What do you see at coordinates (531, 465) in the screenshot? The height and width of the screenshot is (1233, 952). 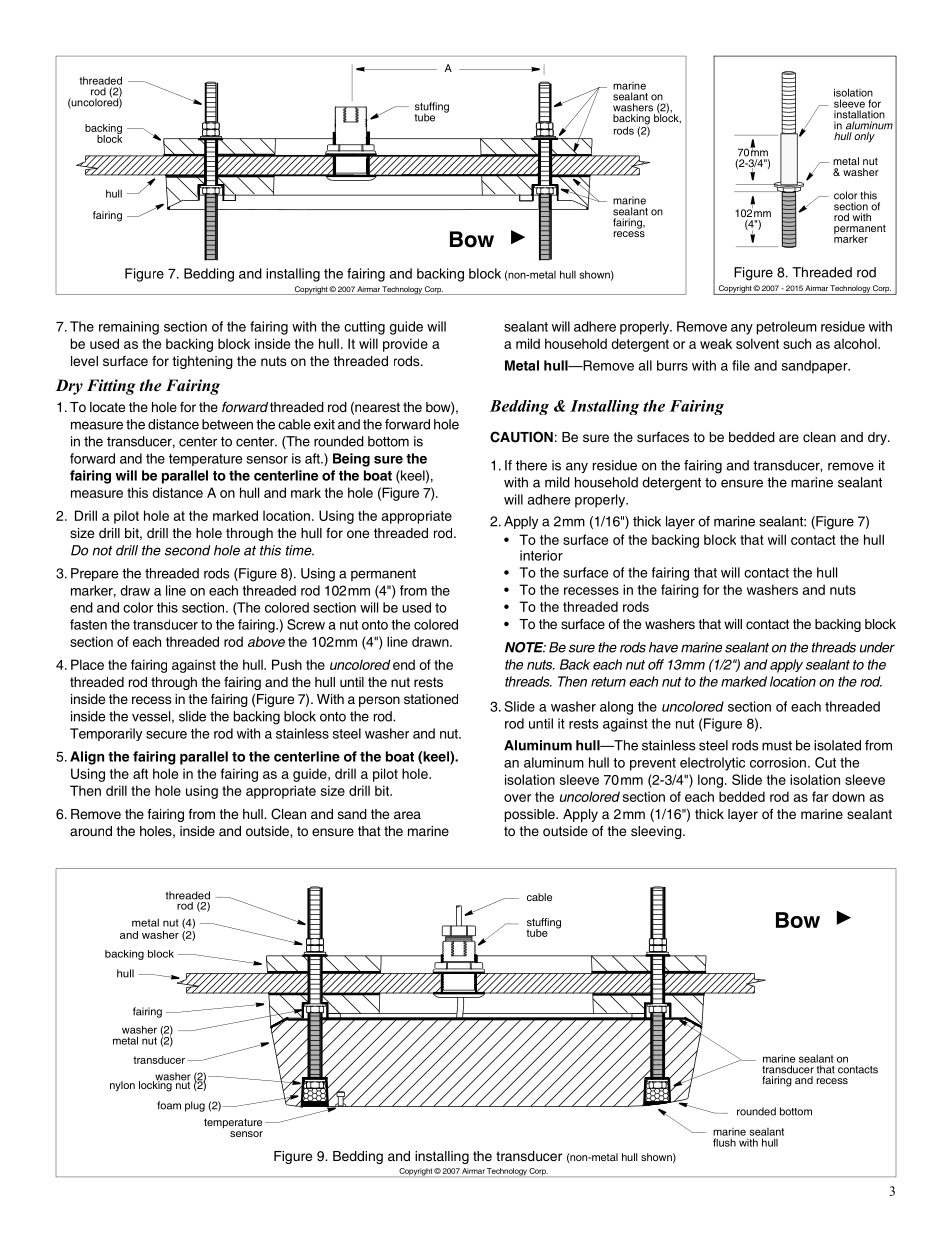 I see `there` at bounding box center [531, 465].
